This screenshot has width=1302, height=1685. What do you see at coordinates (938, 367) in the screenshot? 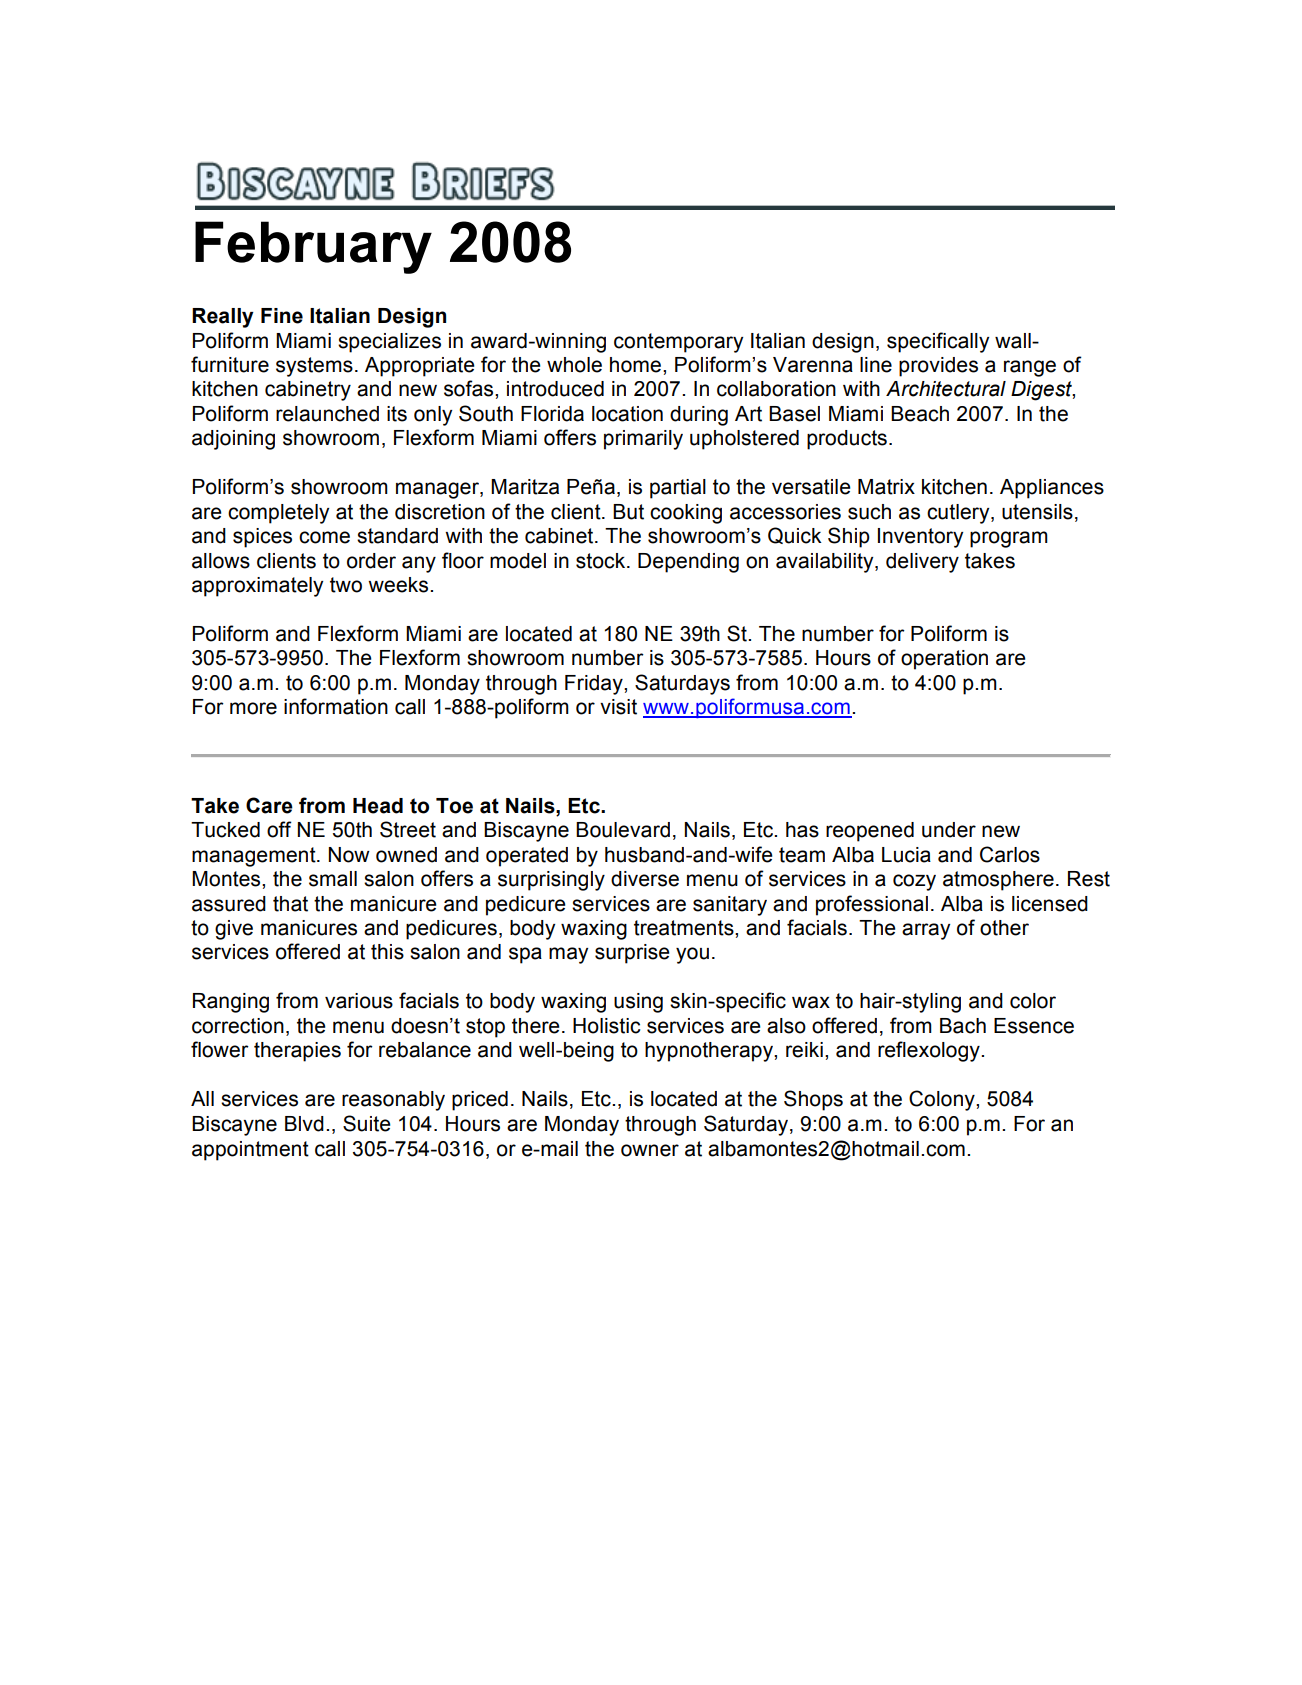
I see `provides` at bounding box center [938, 367].
